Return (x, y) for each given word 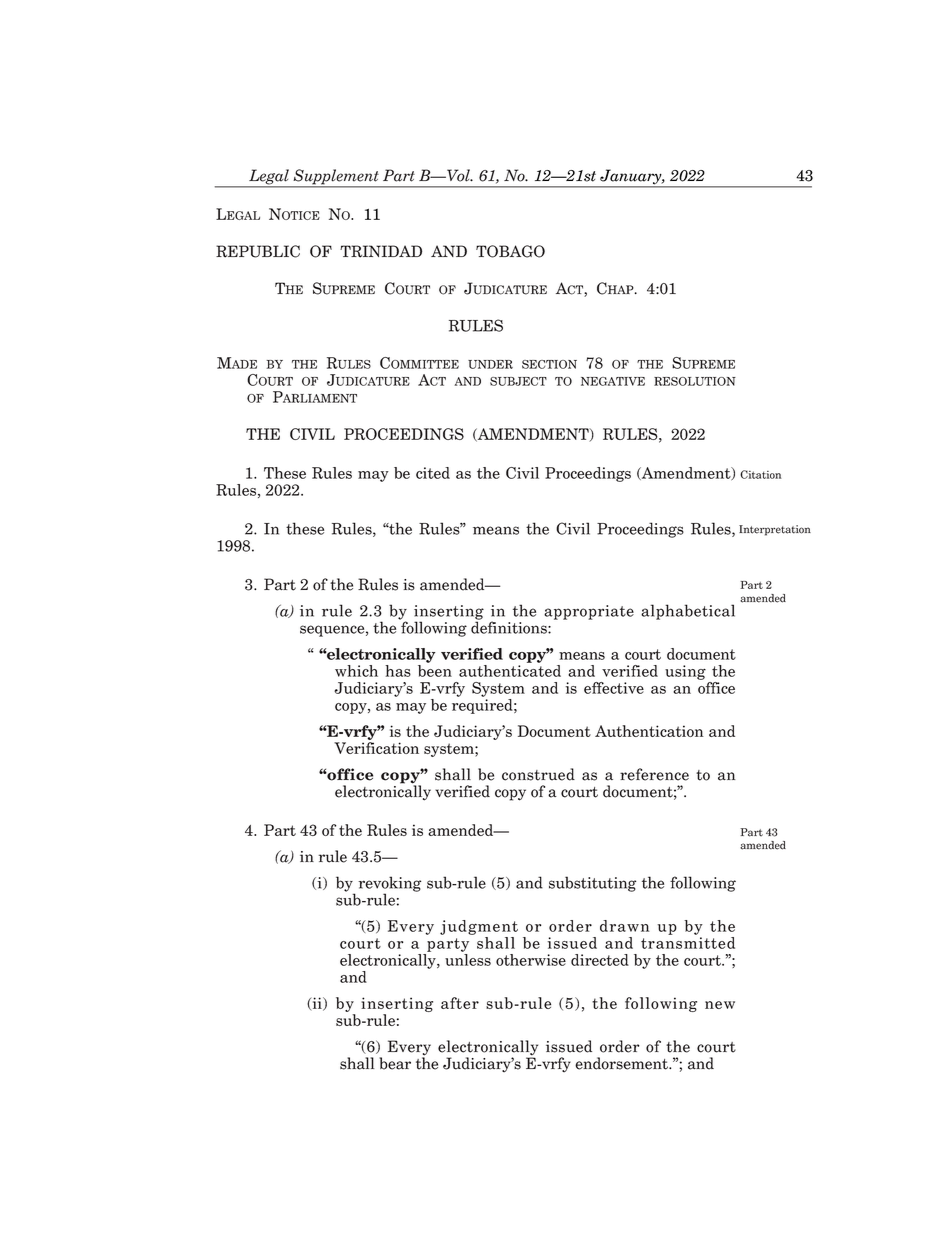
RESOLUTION (695, 381)
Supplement (336, 178)
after (460, 1003)
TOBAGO (510, 251)
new (720, 1005)
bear (395, 1063)
